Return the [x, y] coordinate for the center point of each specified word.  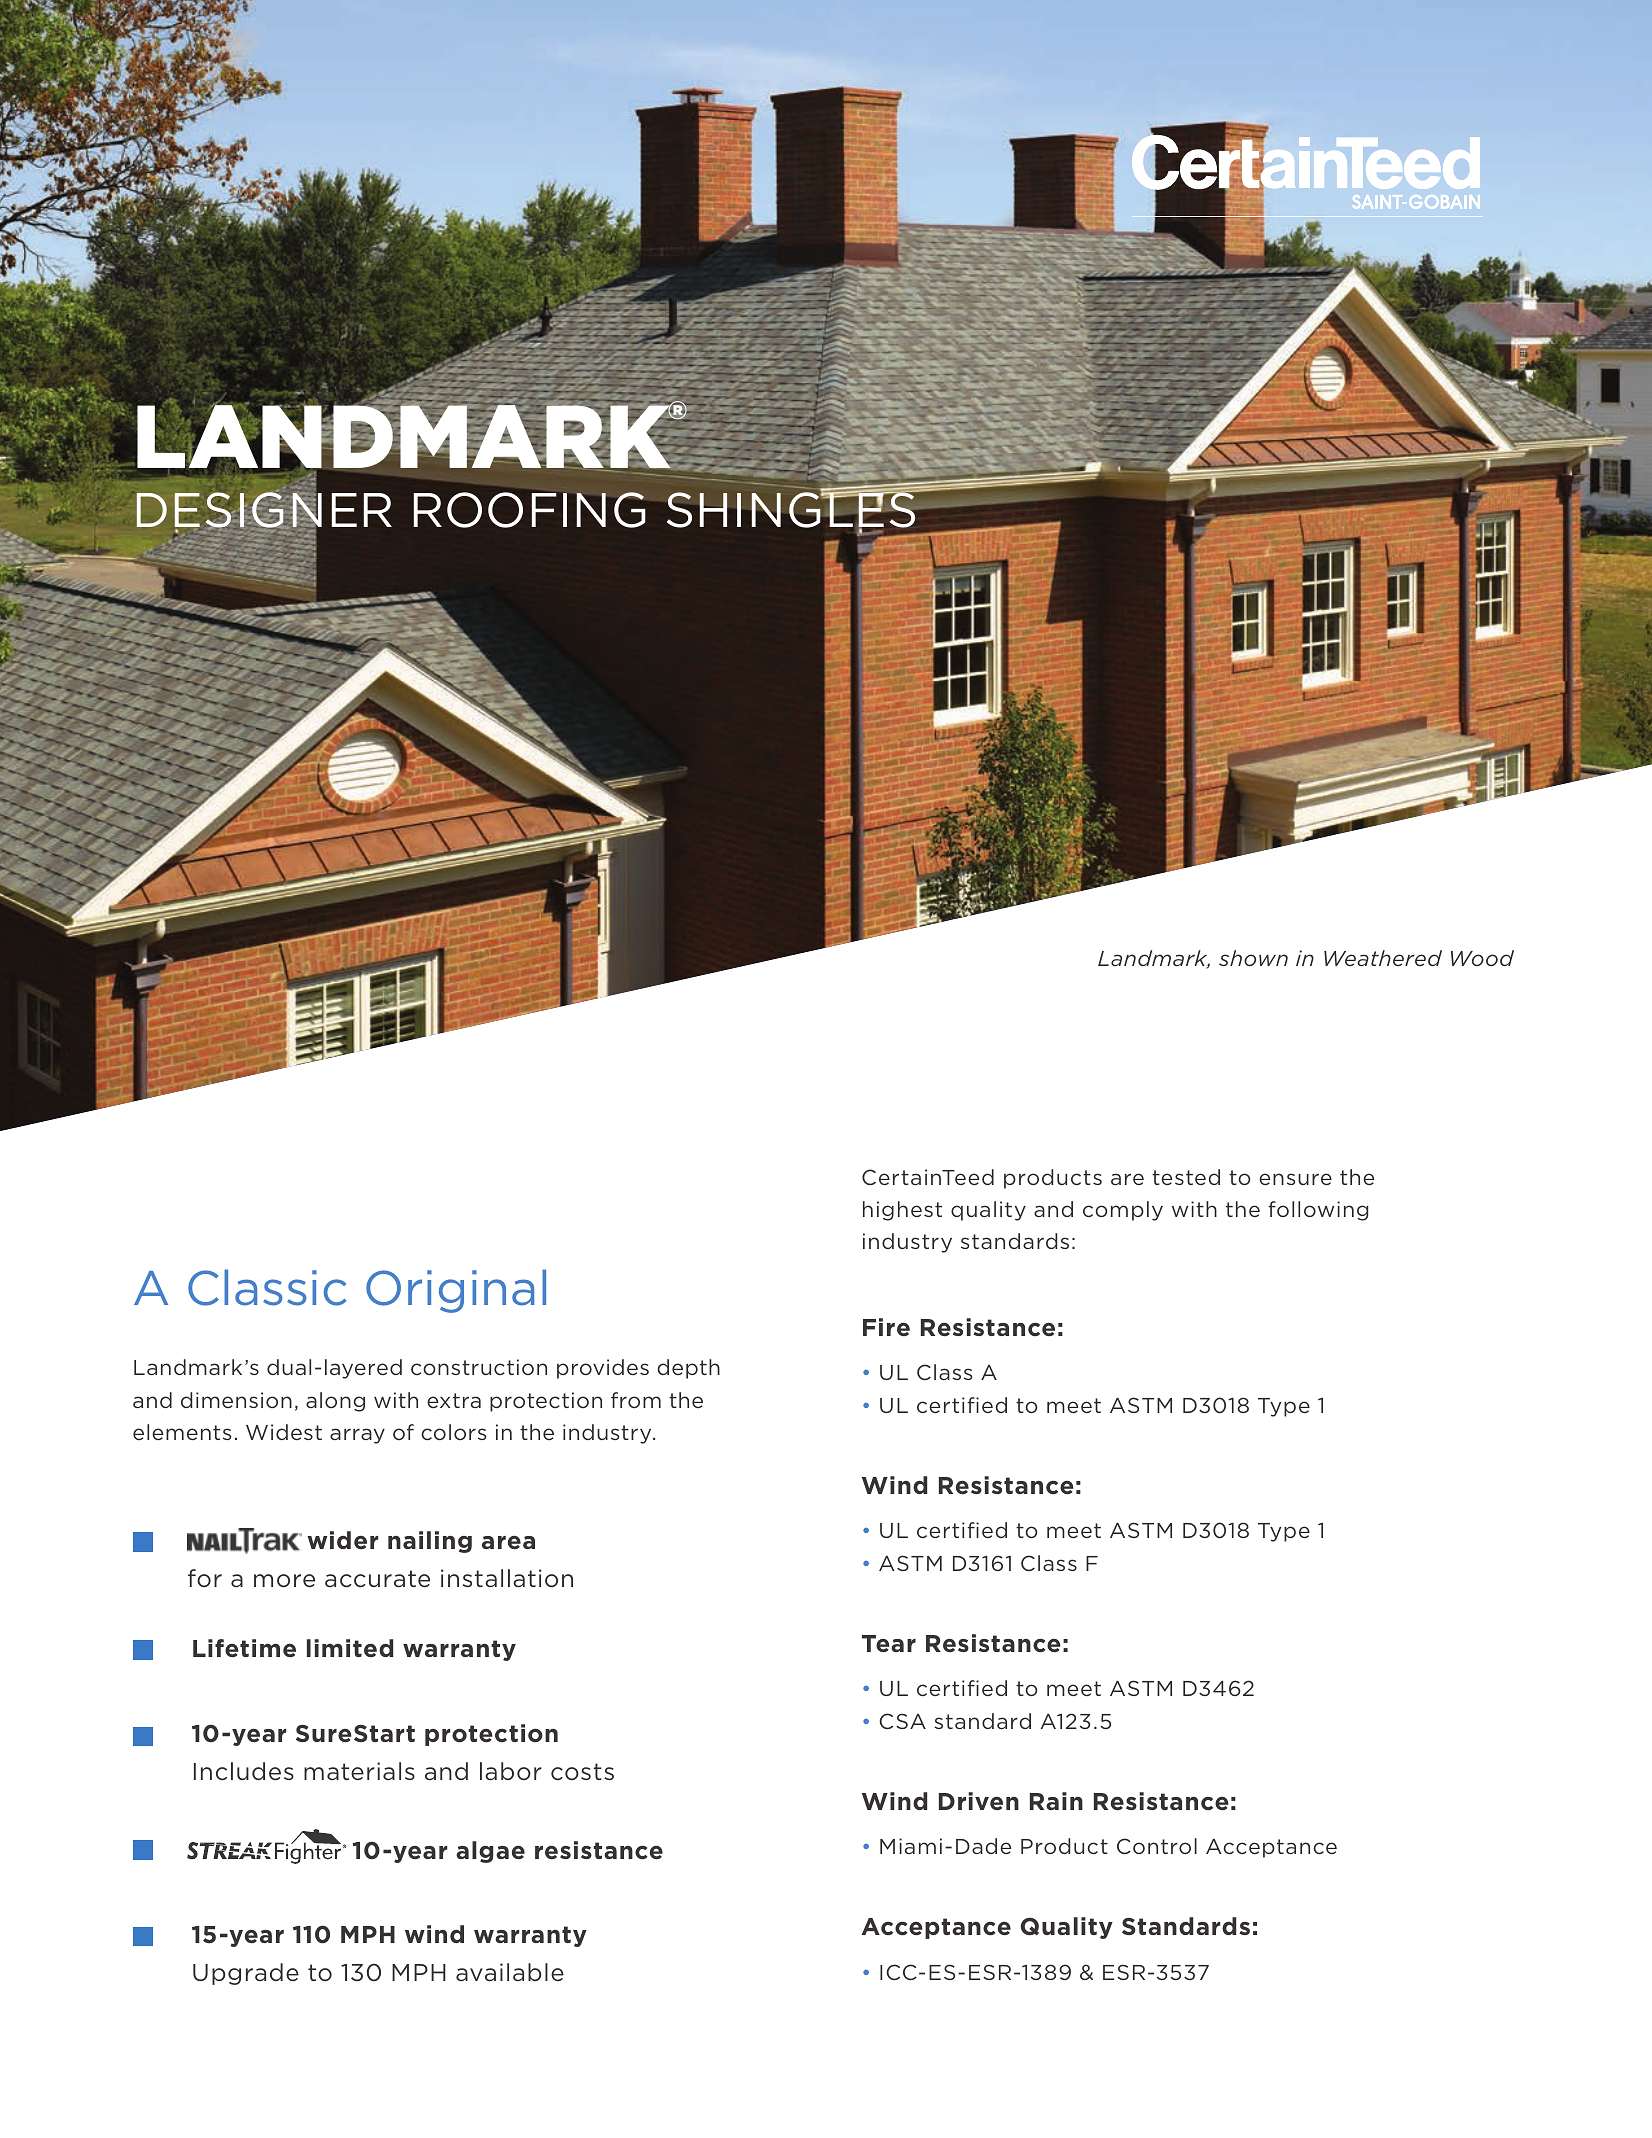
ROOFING [531, 509]
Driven [979, 1801]
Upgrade [246, 1974]
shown [1253, 958]
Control [1157, 1846]
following [1318, 1211]
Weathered [1383, 958]
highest [902, 1211]
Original [456, 1291]
